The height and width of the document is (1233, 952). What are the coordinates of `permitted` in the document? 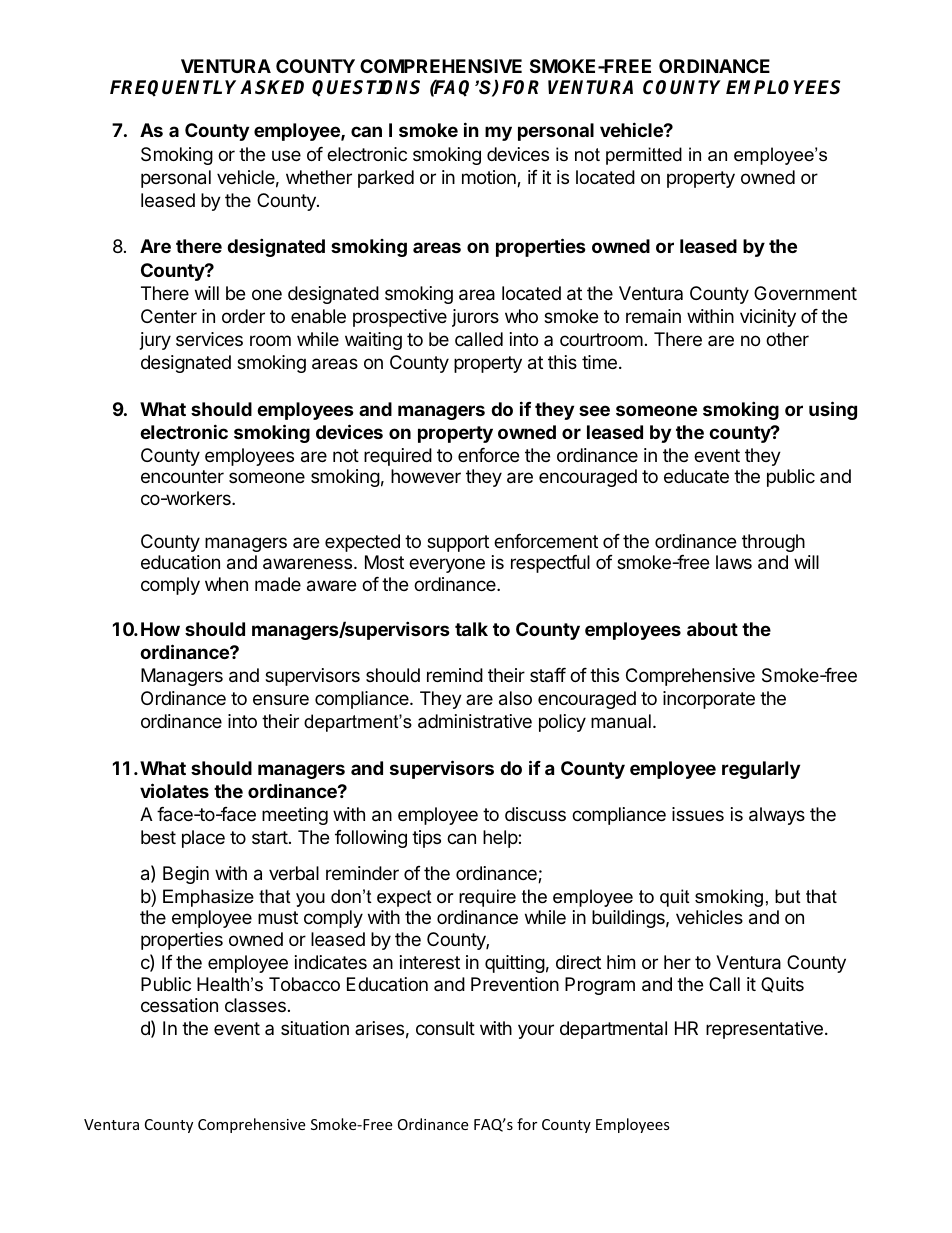 It's located at (644, 156).
